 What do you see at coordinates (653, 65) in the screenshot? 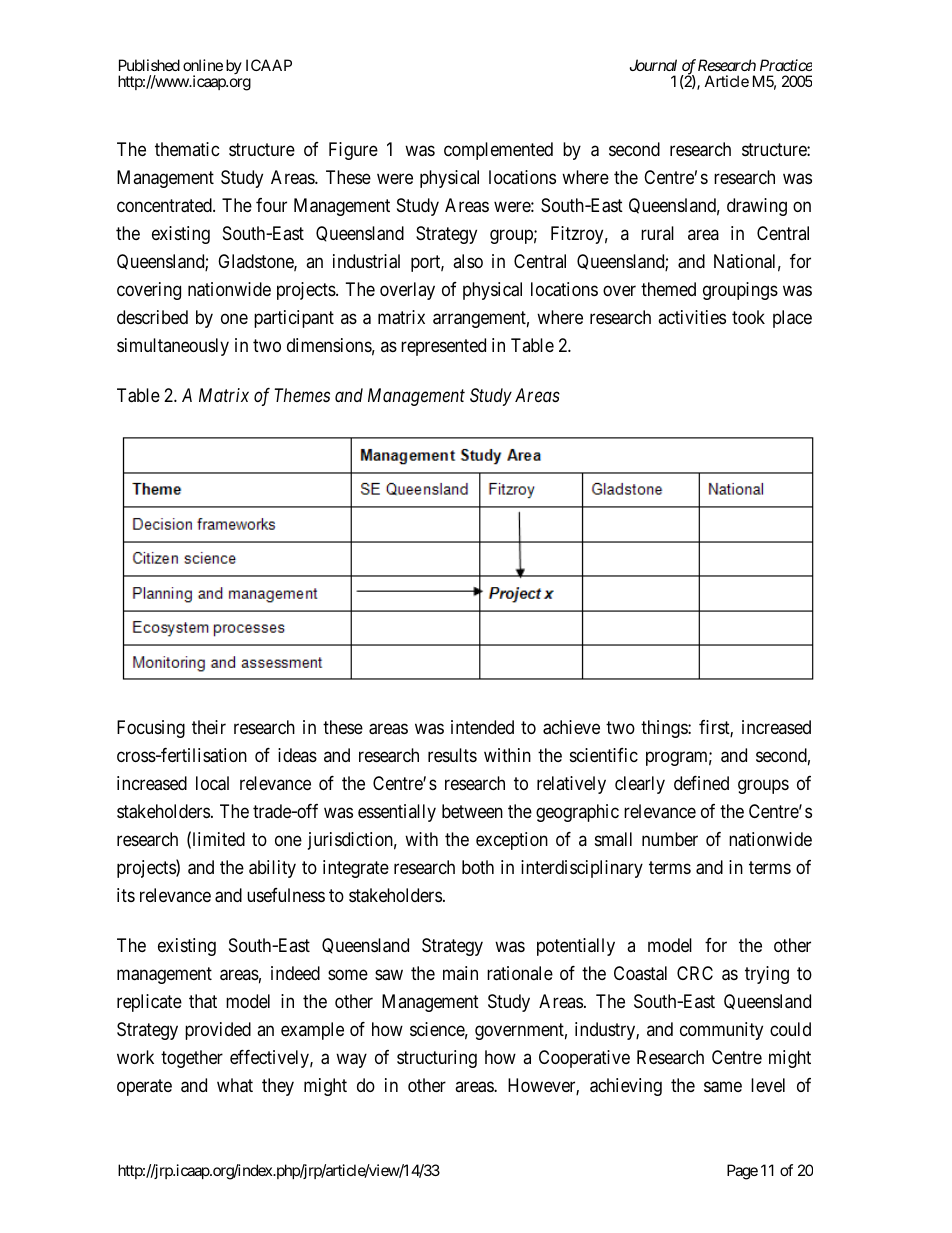
I see `Journal` at bounding box center [653, 65].
